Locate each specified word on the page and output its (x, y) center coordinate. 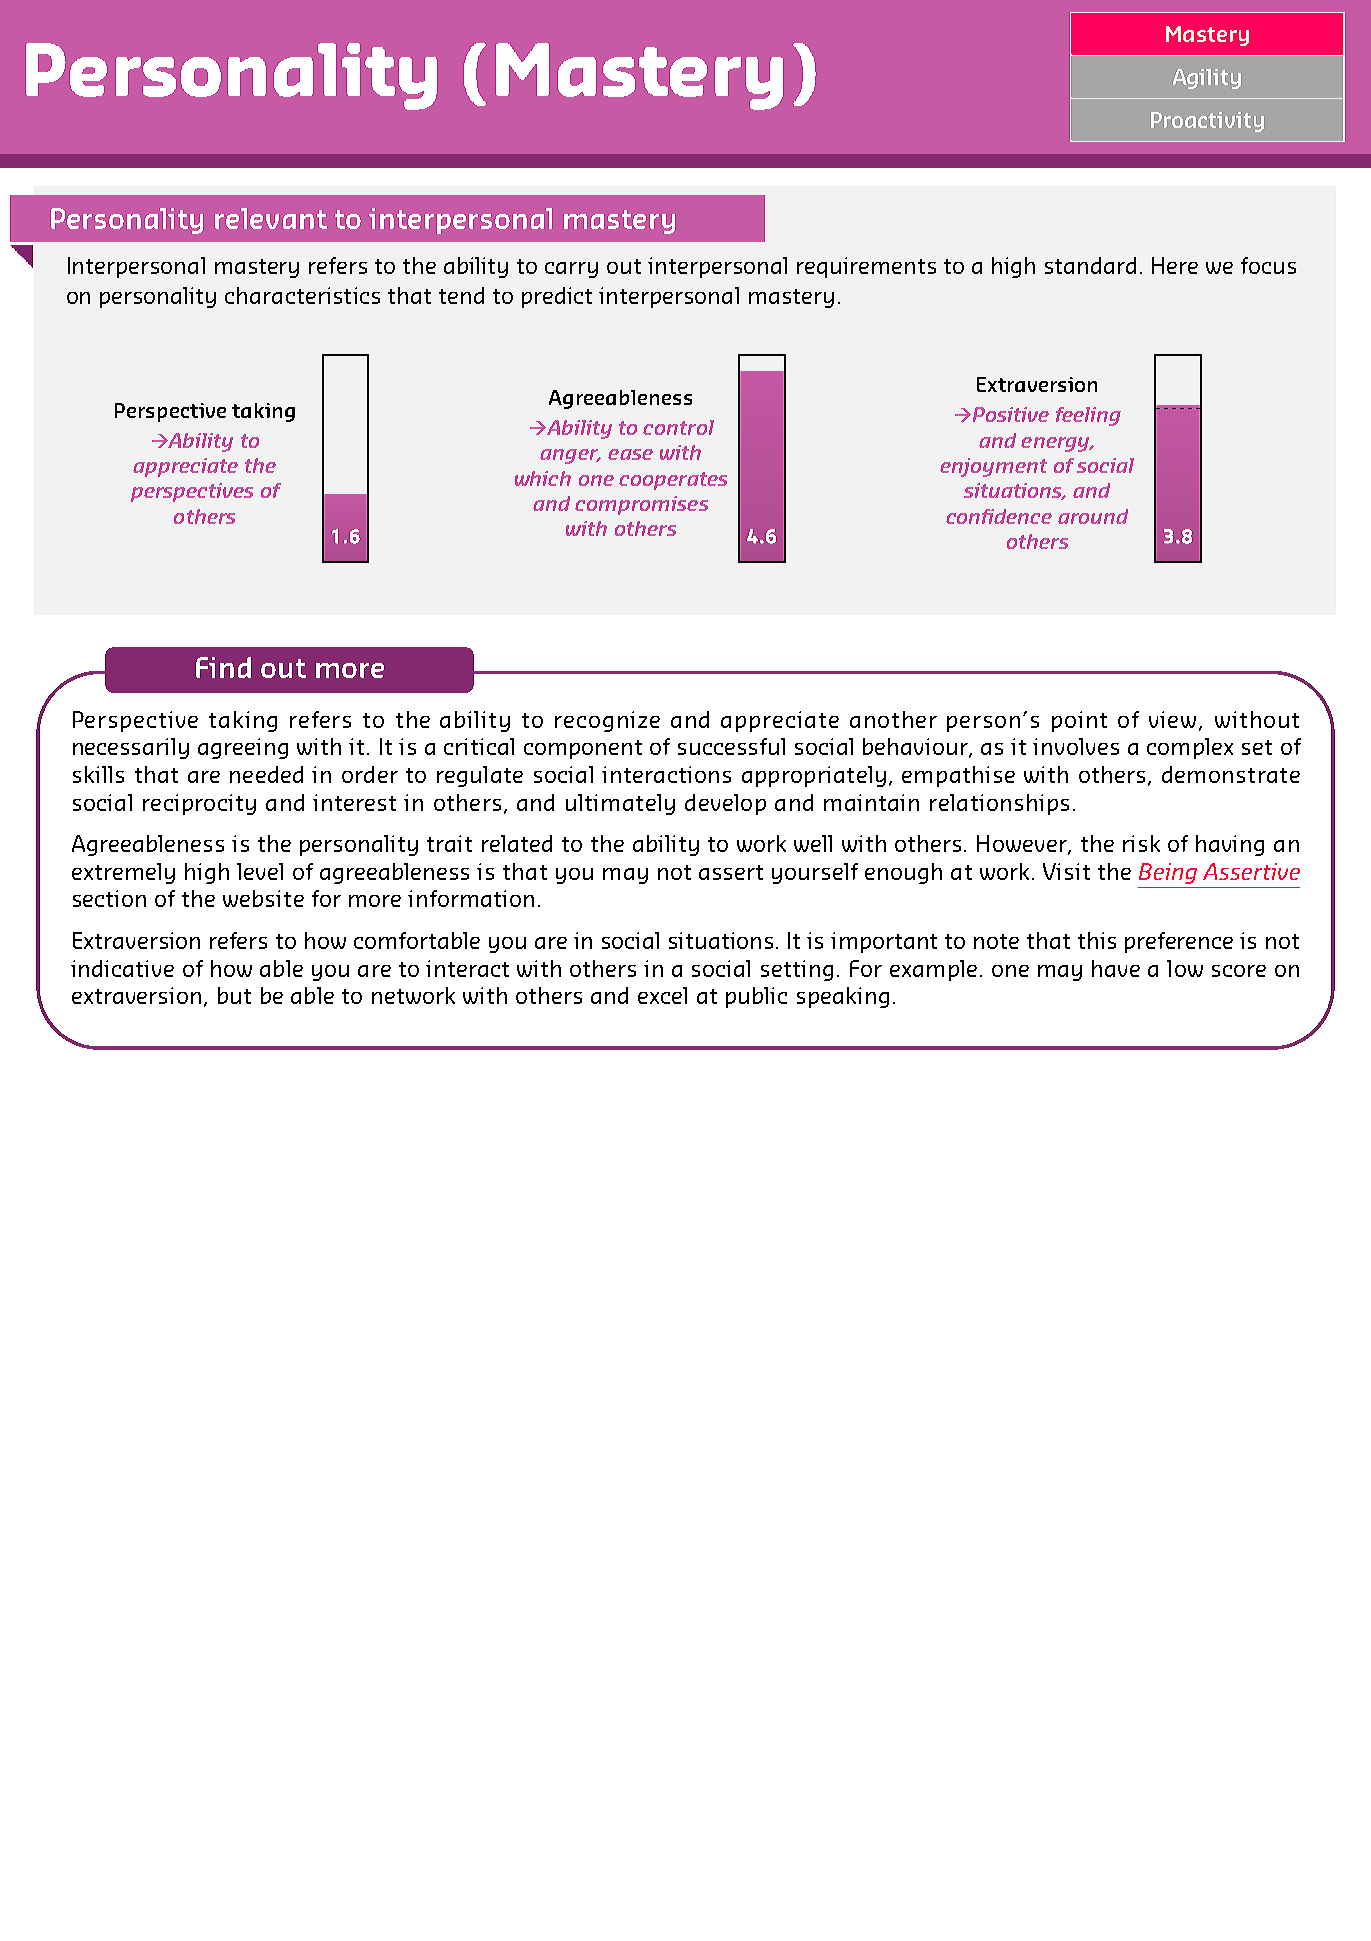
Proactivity (1207, 122)
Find (223, 667)
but (234, 995)
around (1093, 516)
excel (662, 995)
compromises (641, 505)
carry (571, 270)
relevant (271, 218)
